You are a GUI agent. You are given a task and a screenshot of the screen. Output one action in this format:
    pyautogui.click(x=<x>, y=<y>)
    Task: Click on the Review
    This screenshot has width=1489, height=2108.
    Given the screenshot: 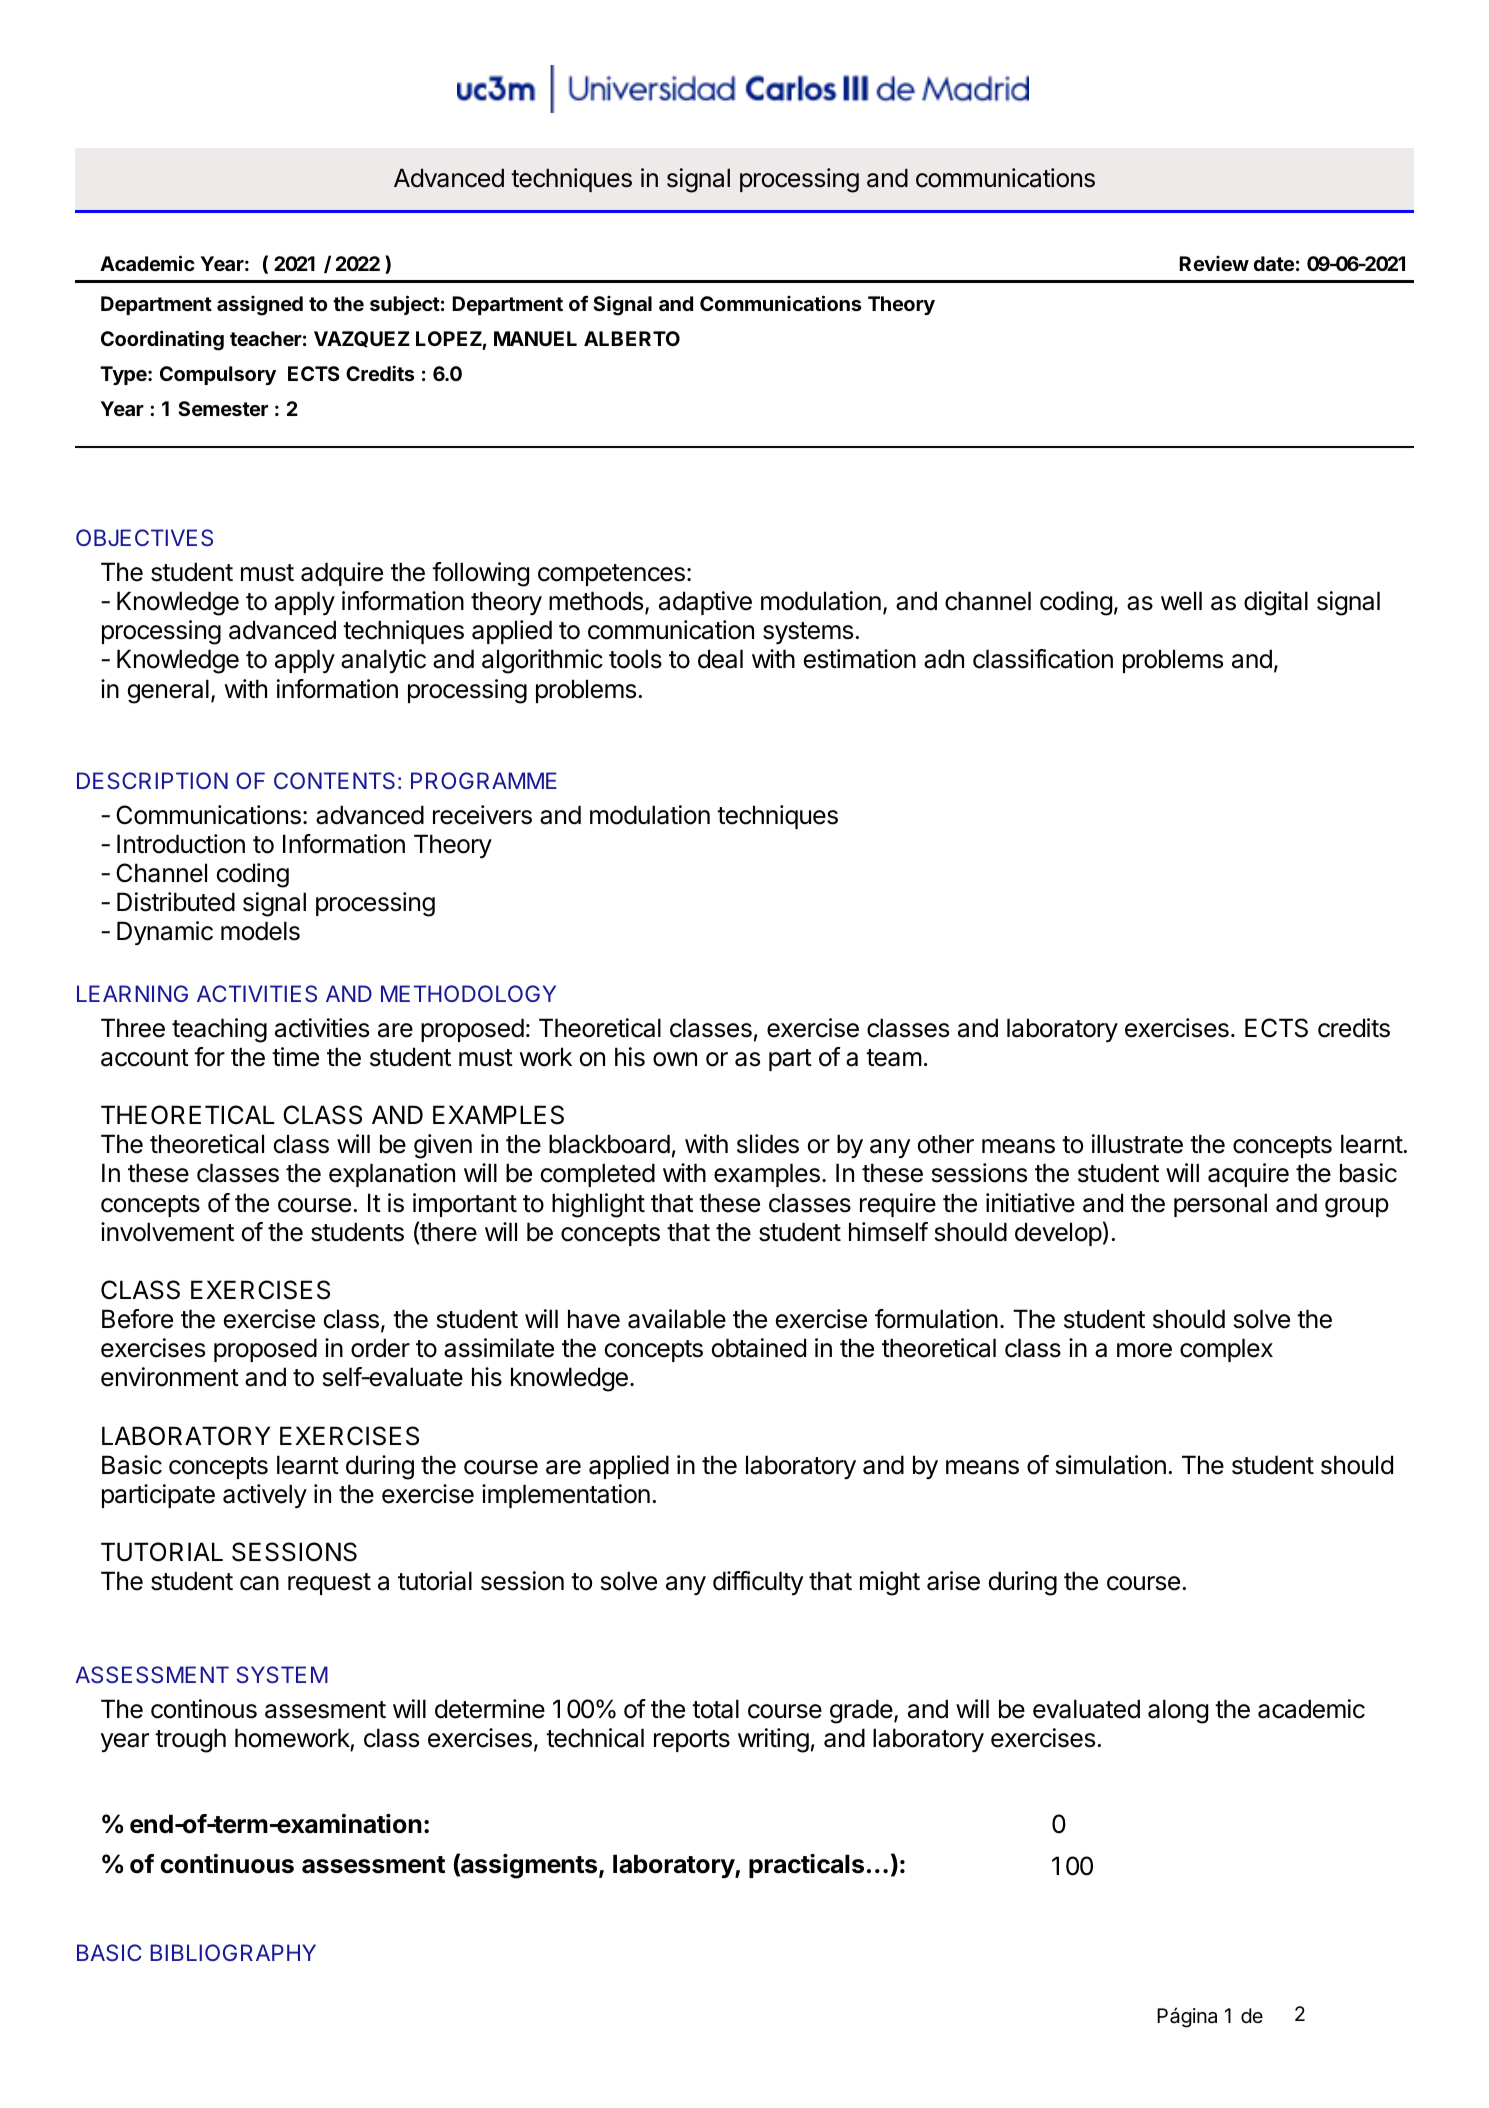 What is the action you would take?
    pyautogui.click(x=1214, y=263)
